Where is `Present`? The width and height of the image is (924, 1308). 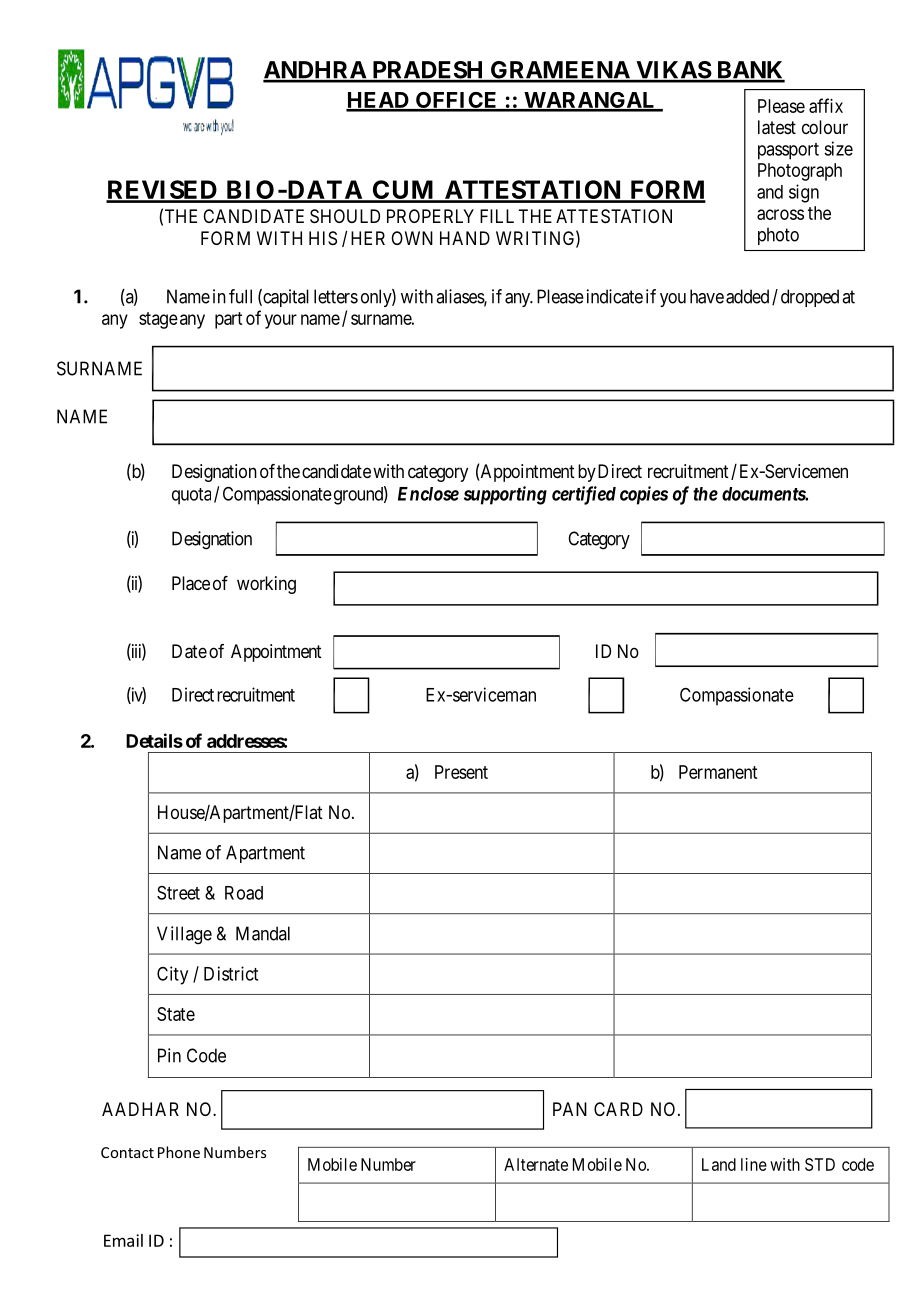 Present is located at coordinates (461, 772).
